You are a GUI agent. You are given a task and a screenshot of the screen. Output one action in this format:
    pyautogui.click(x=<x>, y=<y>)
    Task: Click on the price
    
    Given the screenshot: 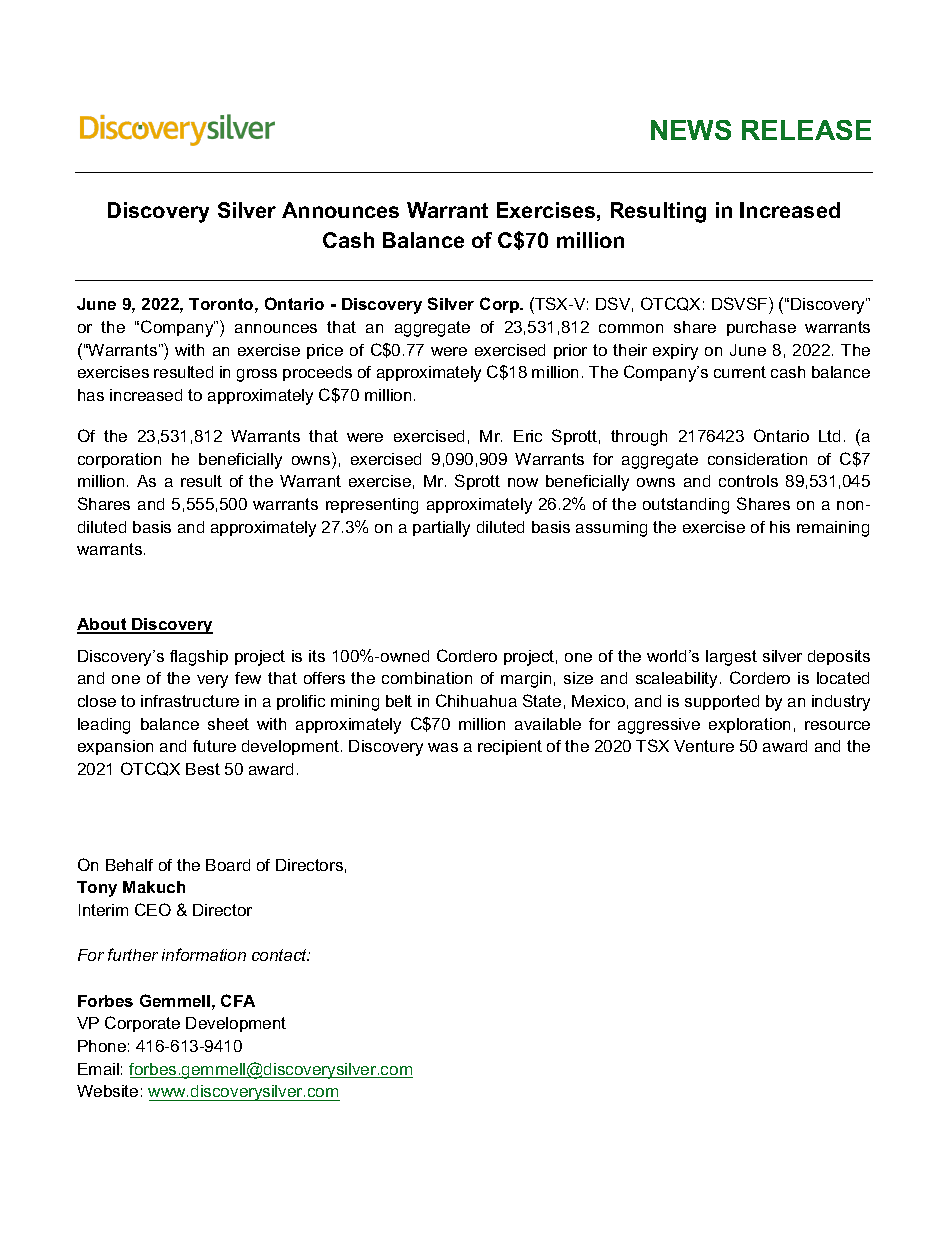 What is the action you would take?
    pyautogui.click(x=325, y=351)
